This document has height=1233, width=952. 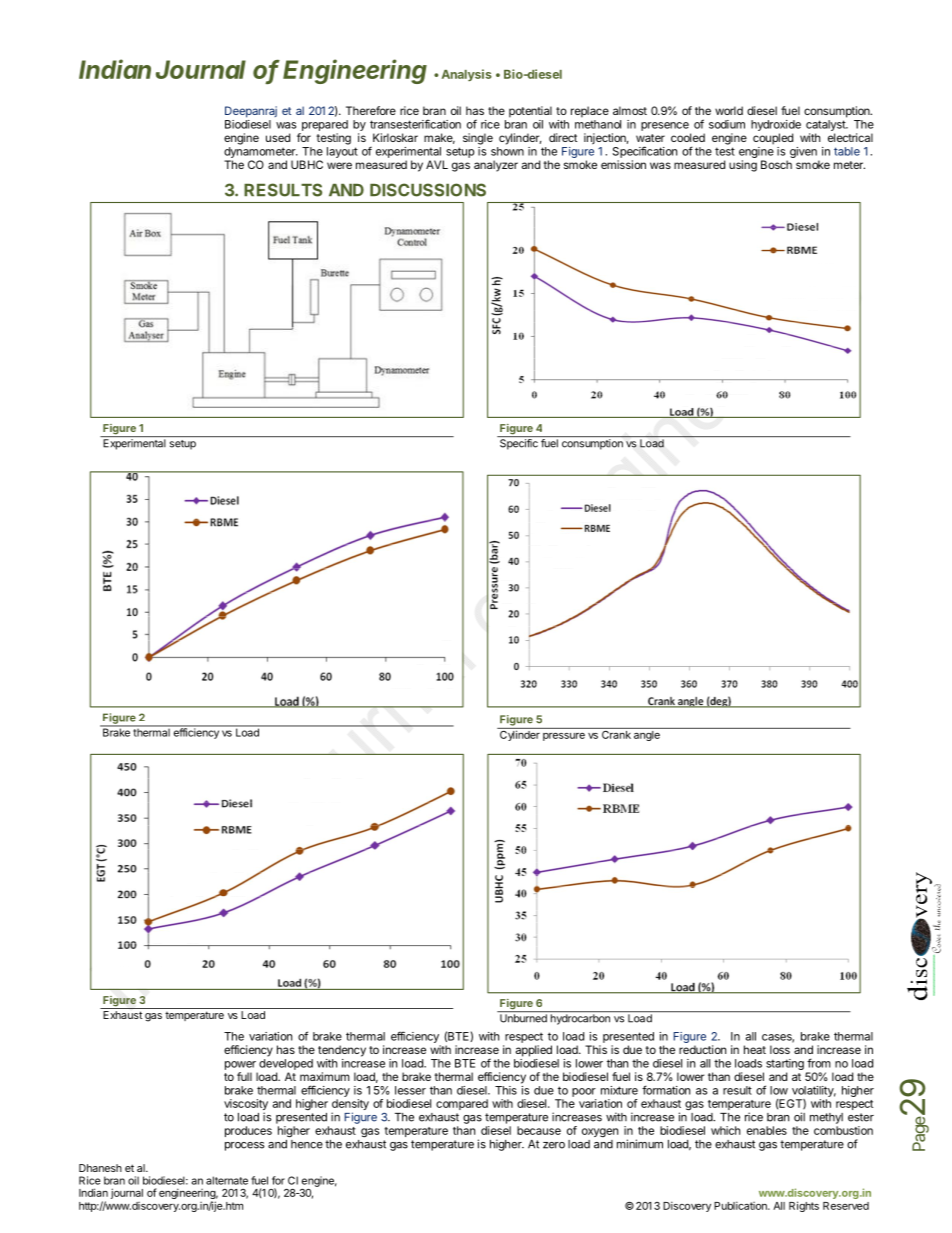 What do you see at coordinates (530, 112) in the document?
I see `potential` at bounding box center [530, 112].
